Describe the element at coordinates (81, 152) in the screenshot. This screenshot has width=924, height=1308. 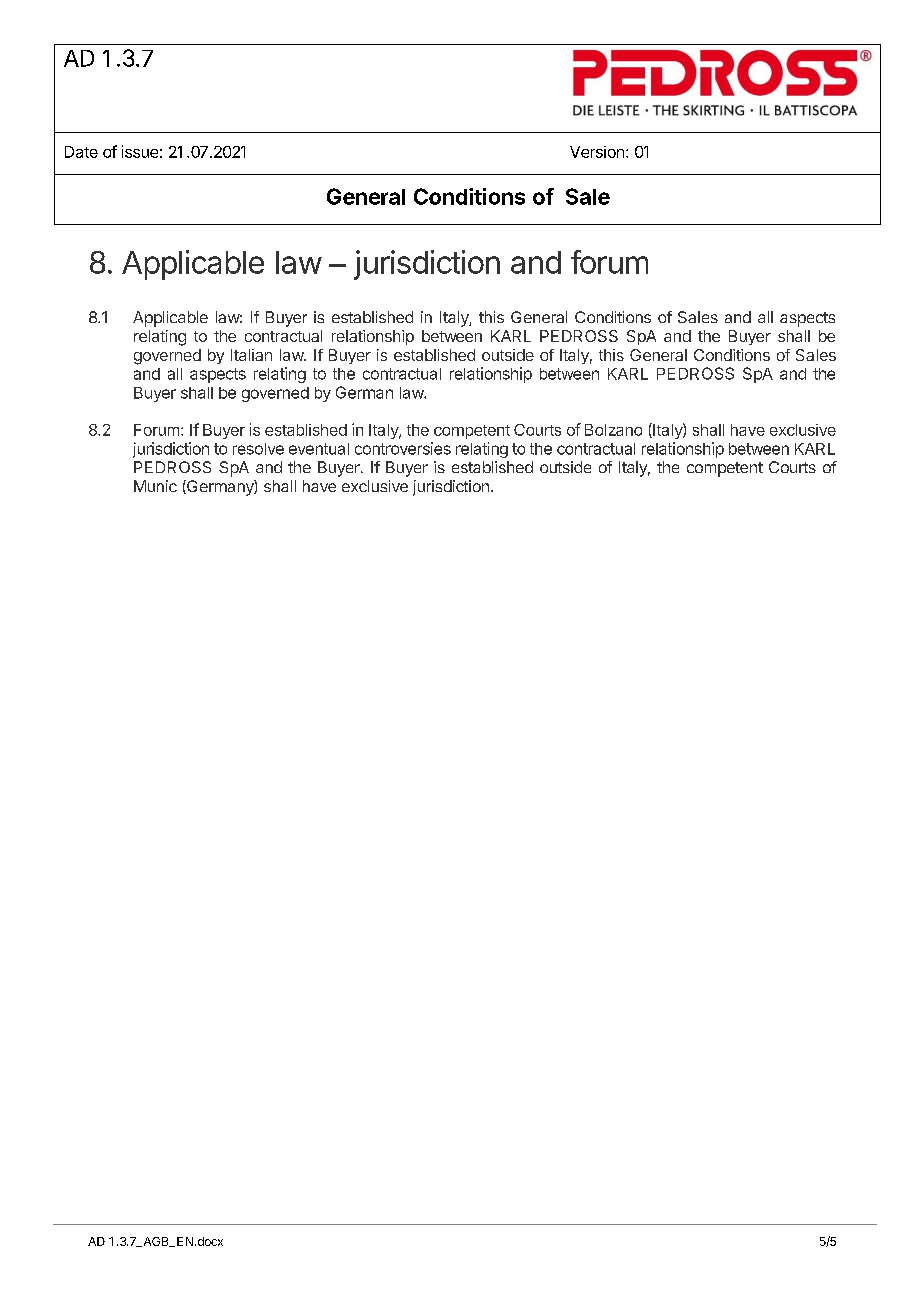
I see `Date` at that location.
